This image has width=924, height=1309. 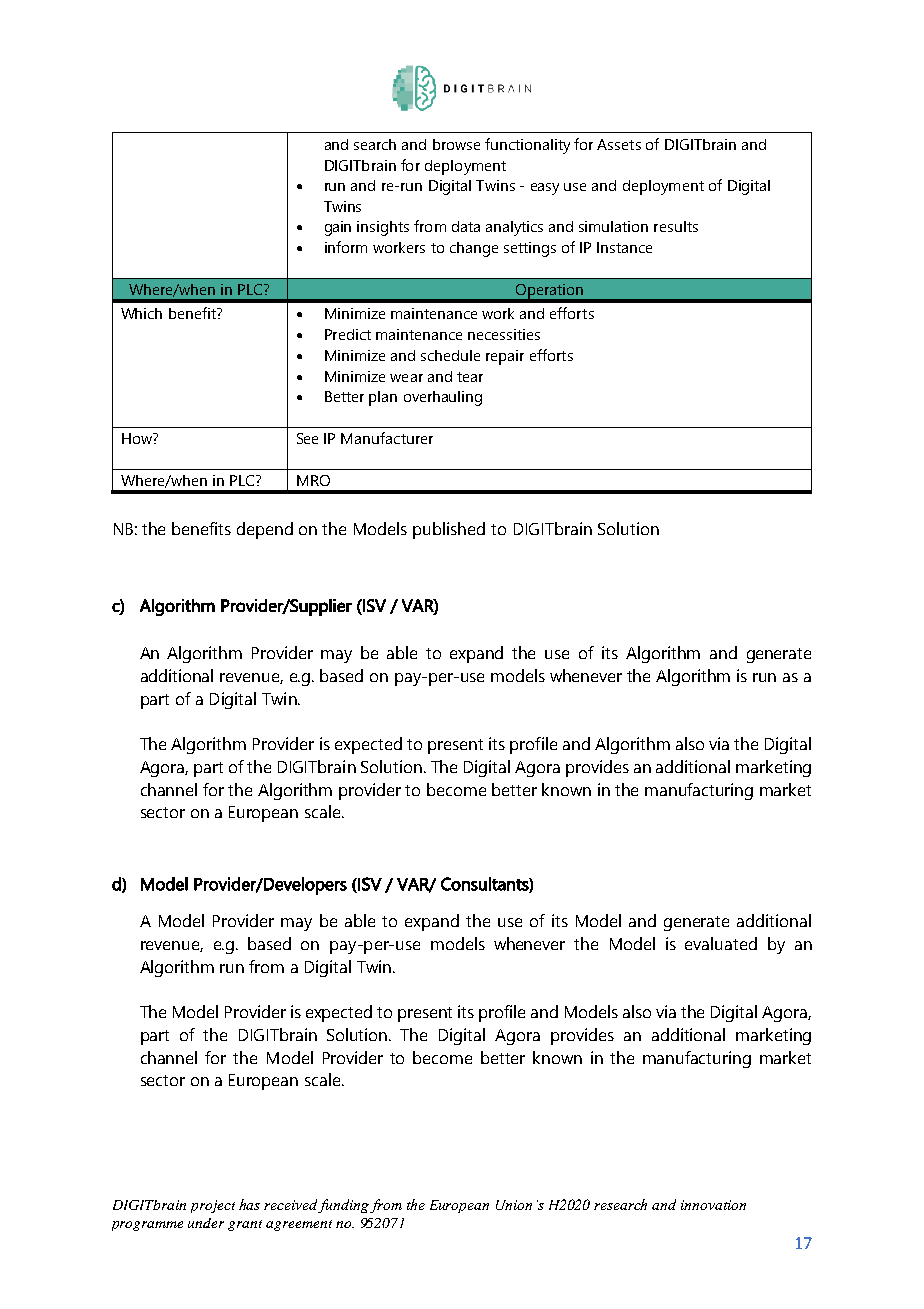 I want to click on evaluated, so click(x=721, y=943).
